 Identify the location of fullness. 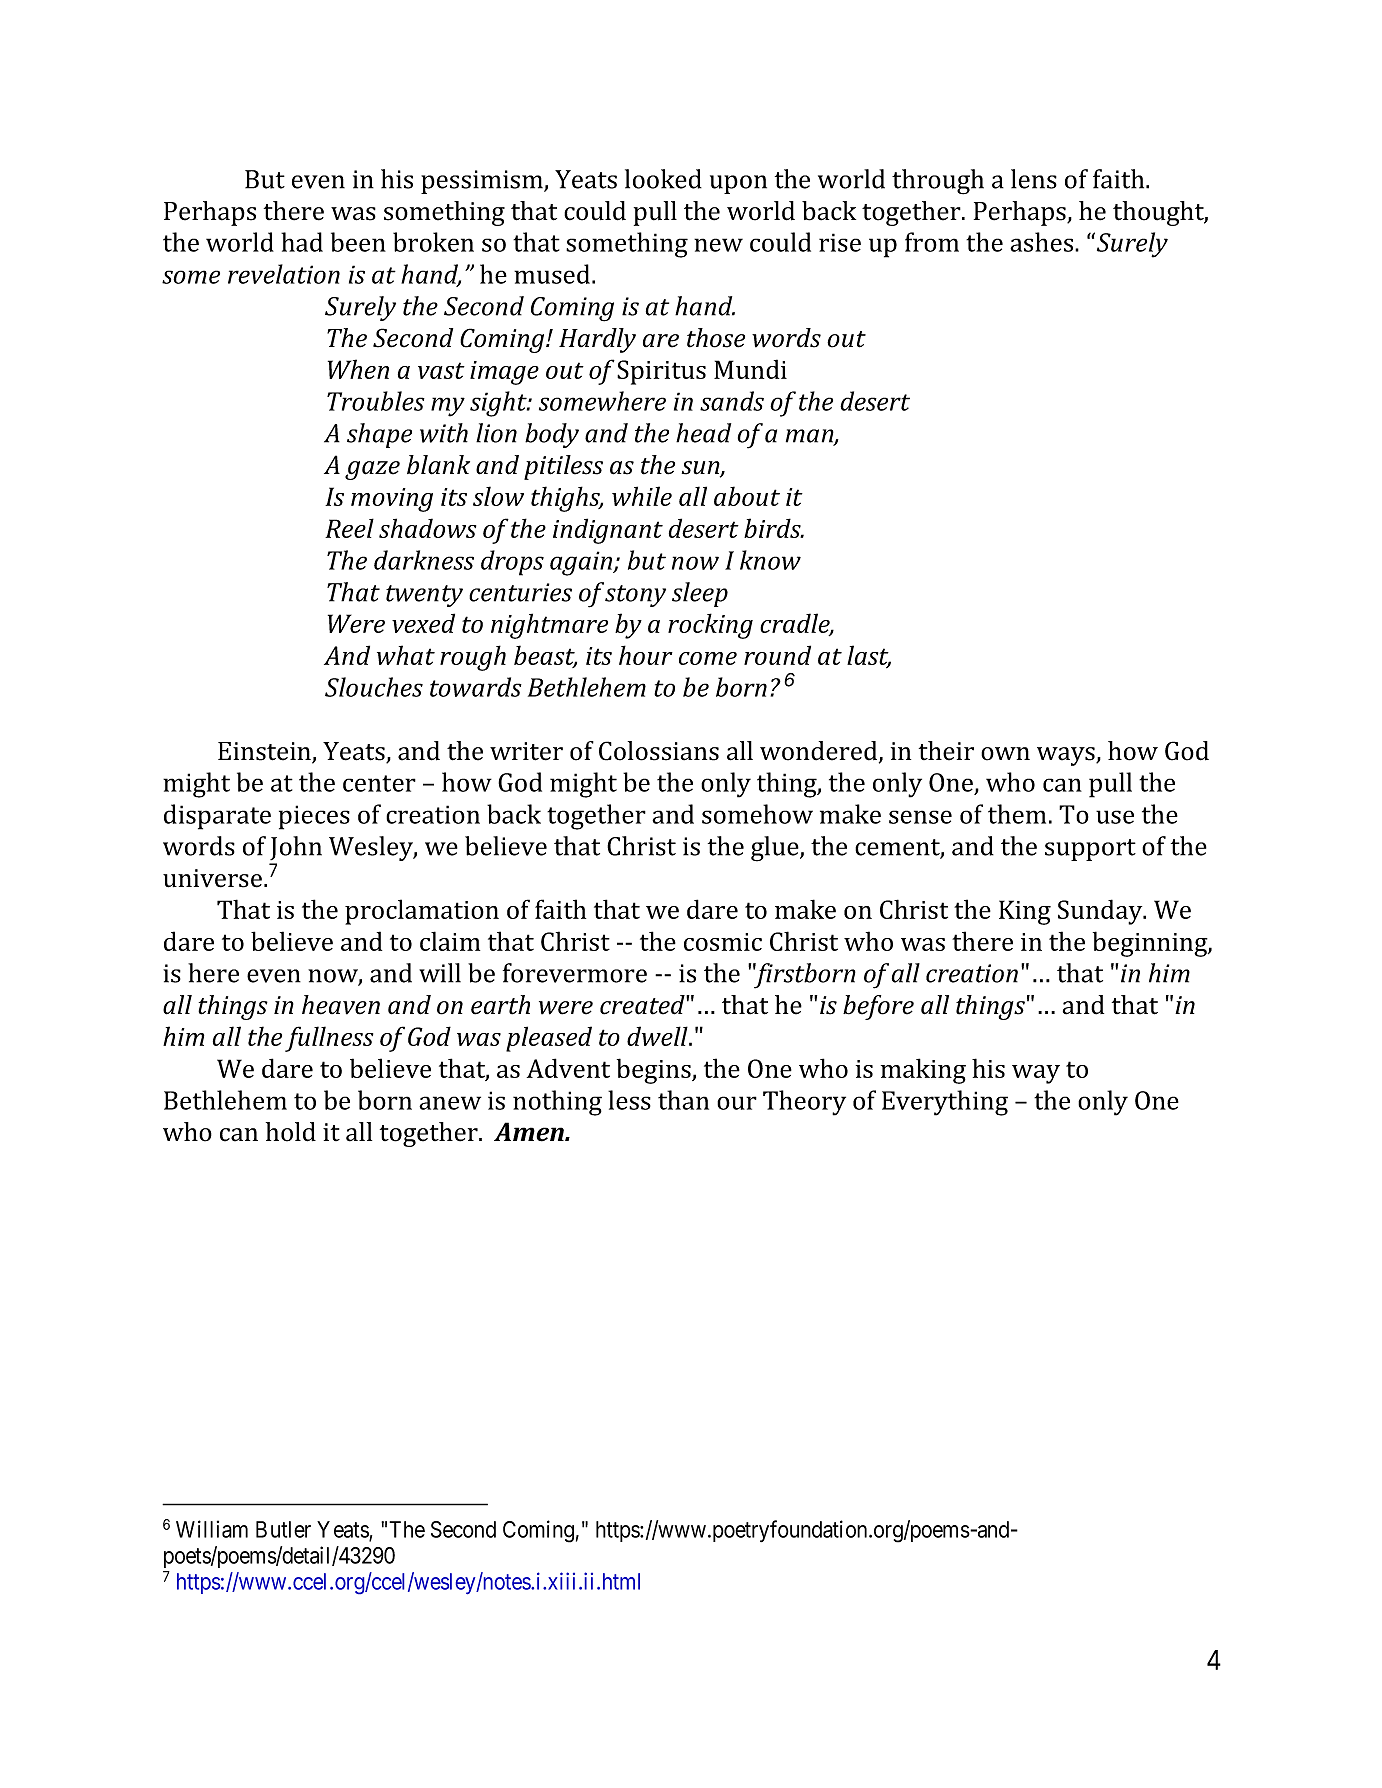
(329, 1039).
